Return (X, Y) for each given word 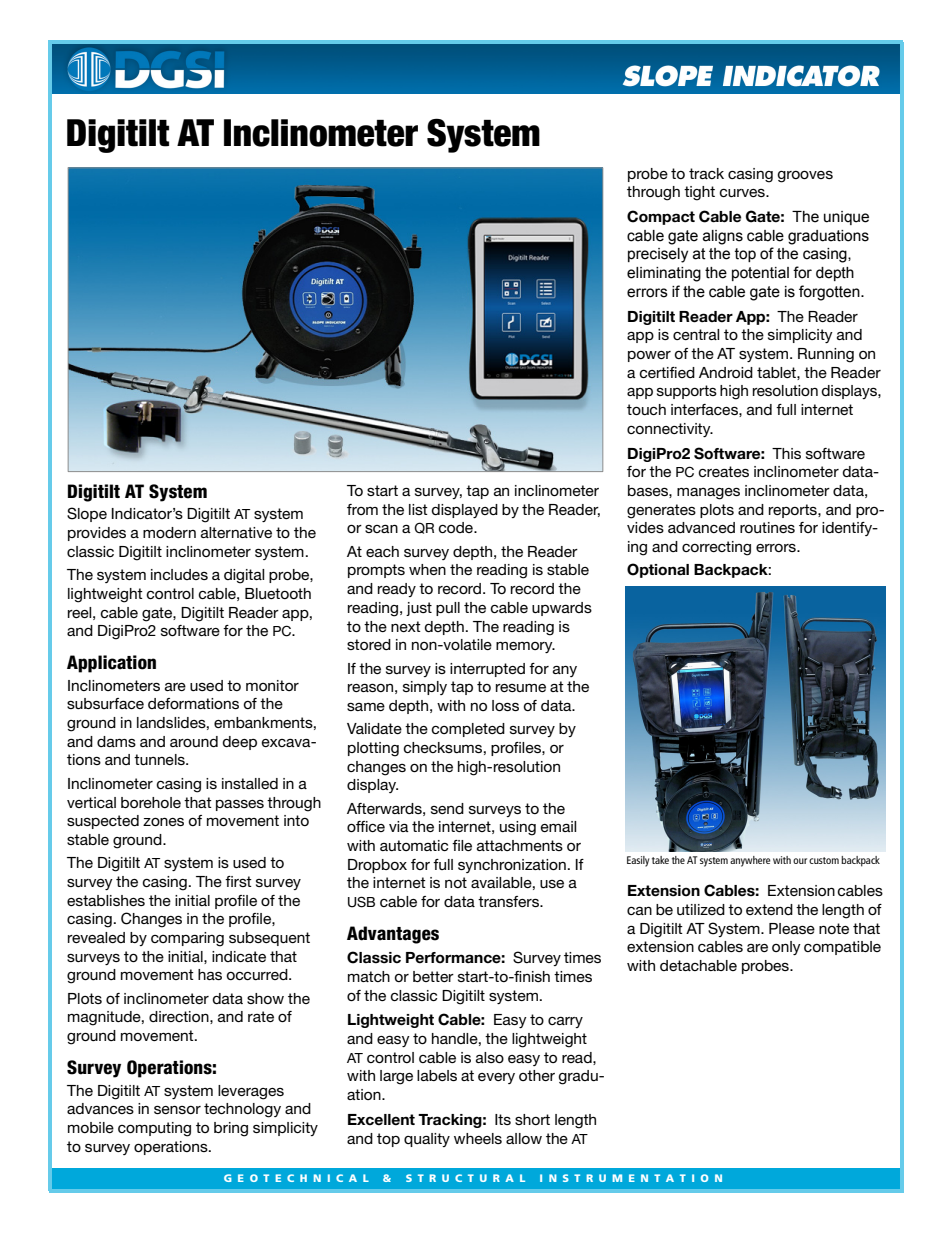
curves (743, 193)
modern (169, 532)
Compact (661, 217)
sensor (177, 1109)
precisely (658, 255)
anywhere (750, 861)
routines (767, 527)
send (447, 808)
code (456, 527)
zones (163, 821)
